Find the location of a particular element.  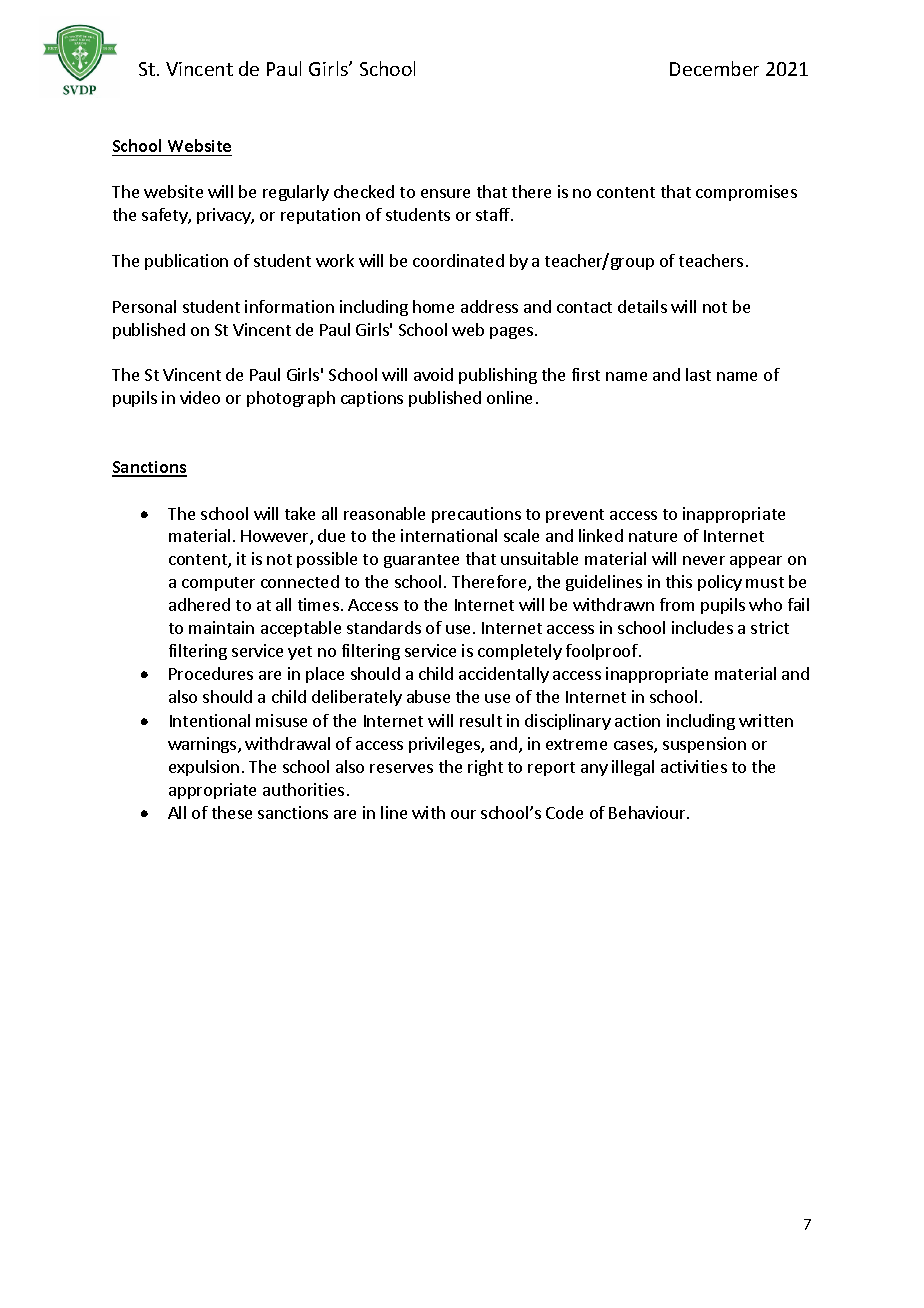

December is located at coordinates (714, 68).
